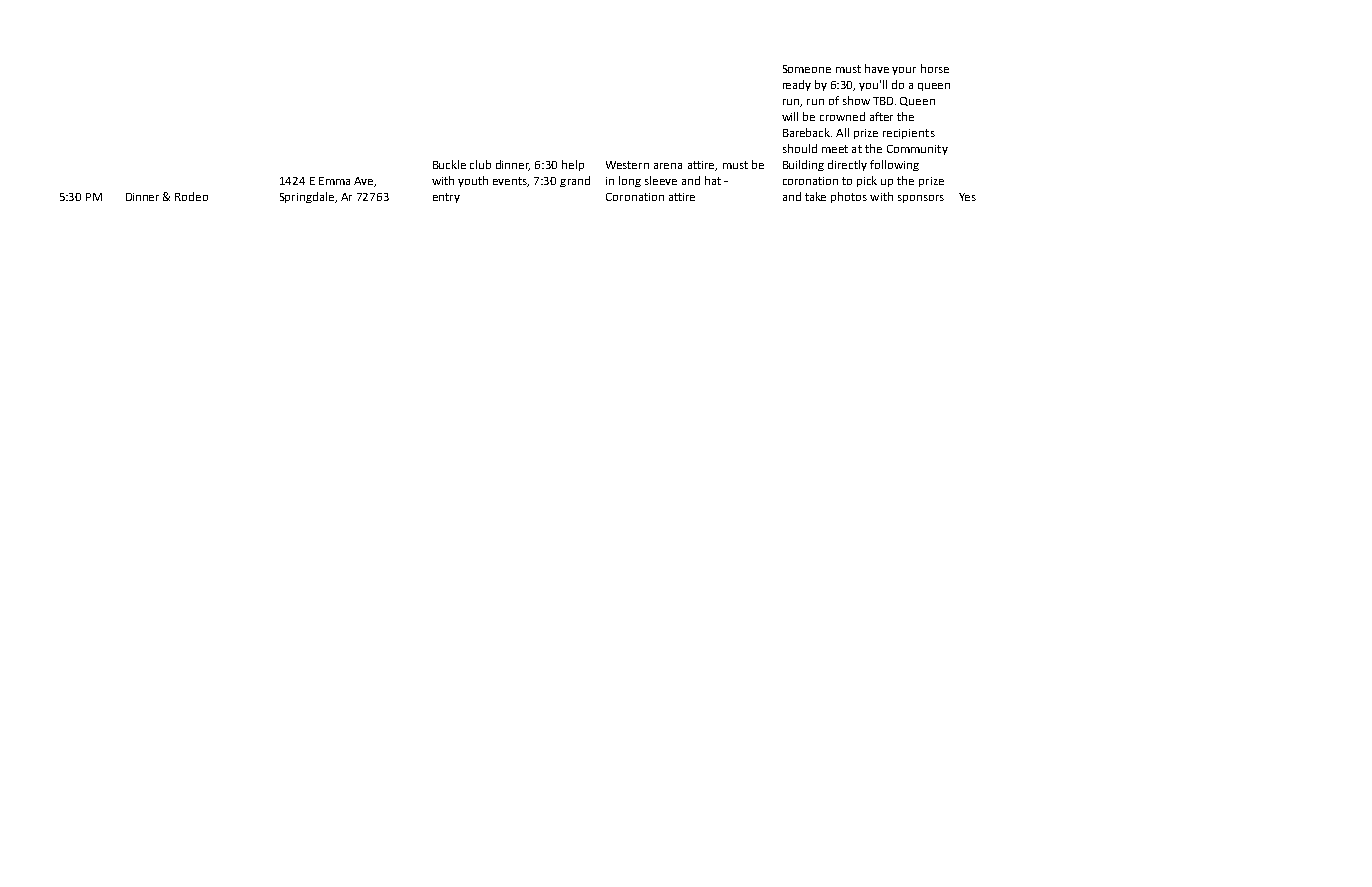 Image resolution: width=1372 pixels, height=887 pixels. What do you see at coordinates (797, 85) in the page?
I see `ready` at bounding box center [797, 85].
